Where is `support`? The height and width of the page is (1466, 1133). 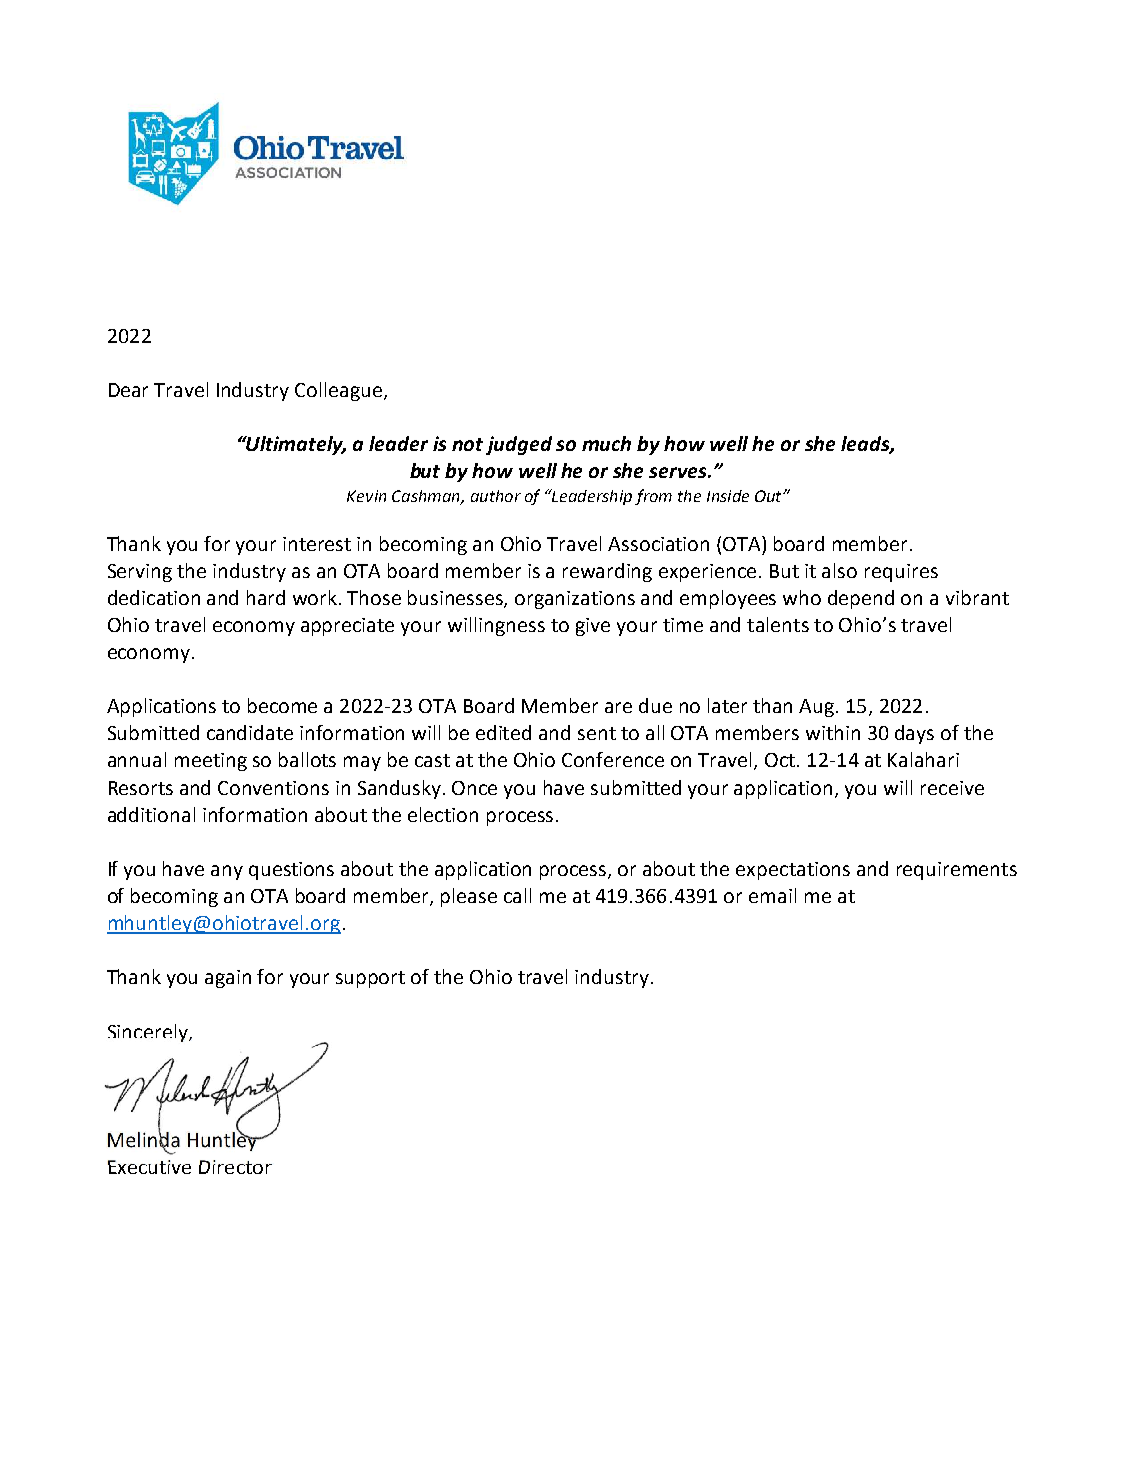 support is located at coordinates (370, 979).
